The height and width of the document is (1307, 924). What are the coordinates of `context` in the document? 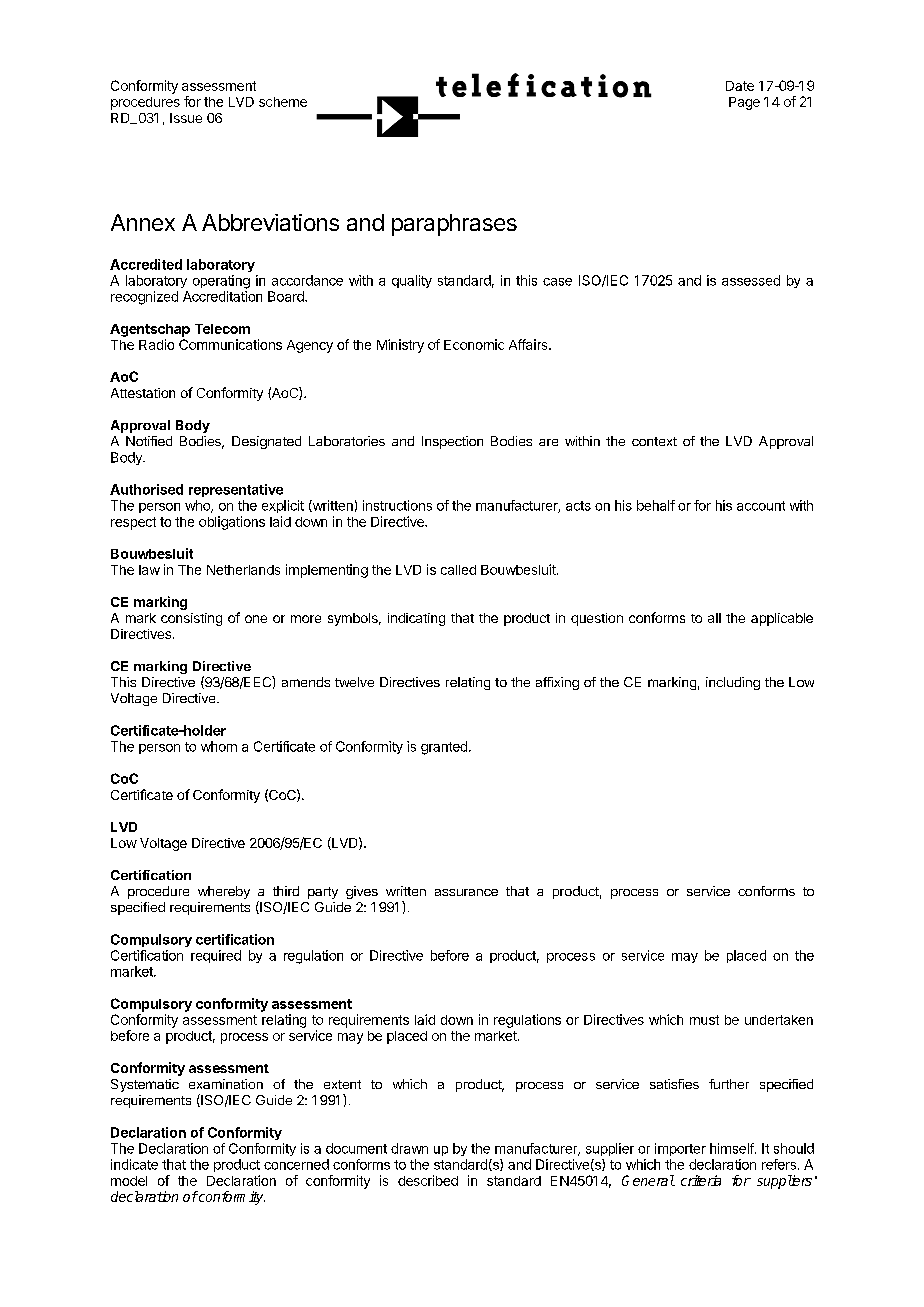 It's located at (654, 441).
